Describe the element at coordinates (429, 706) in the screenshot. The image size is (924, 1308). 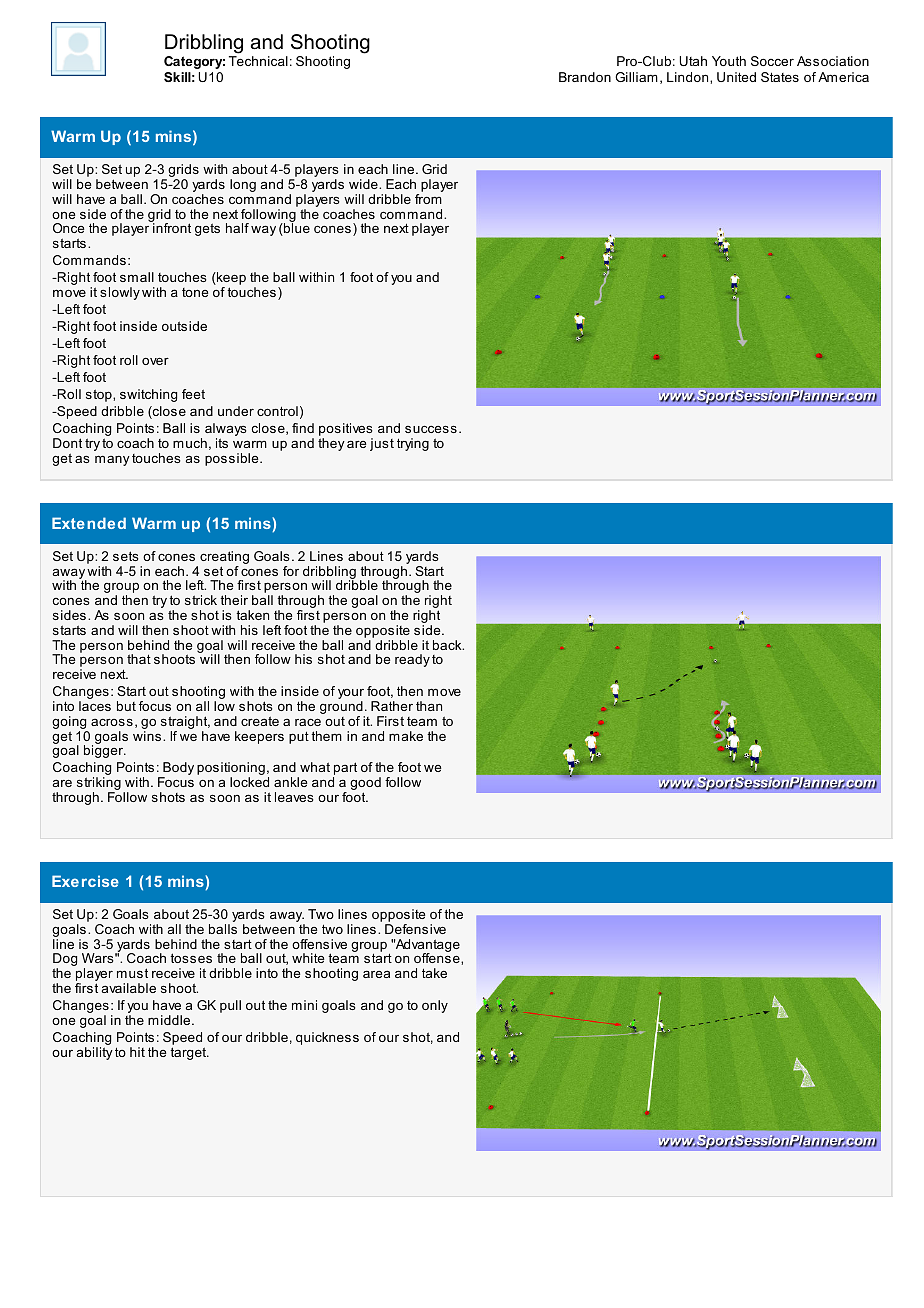
I see `than` at that location.
